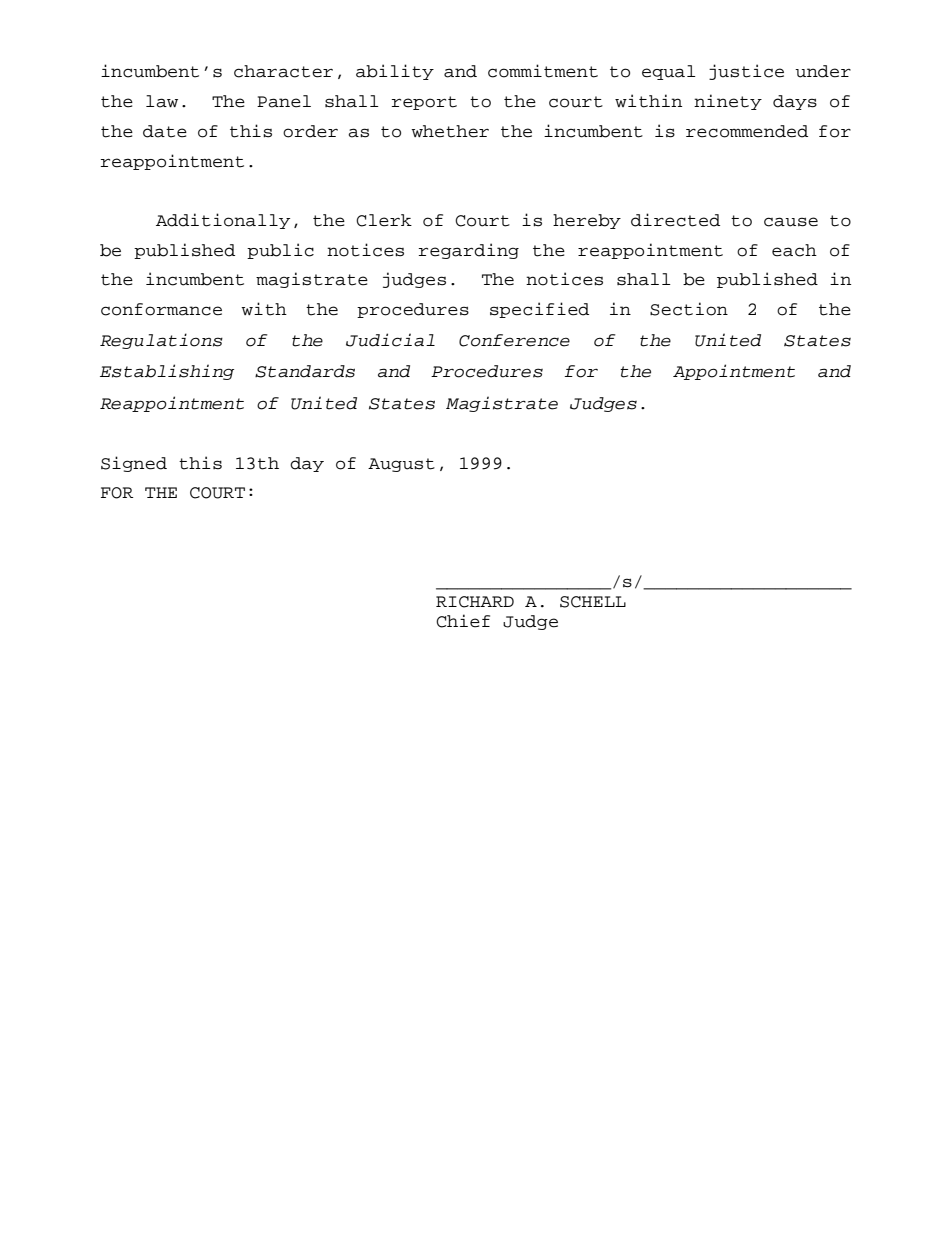  I want to click on law, so click(162, 101).
